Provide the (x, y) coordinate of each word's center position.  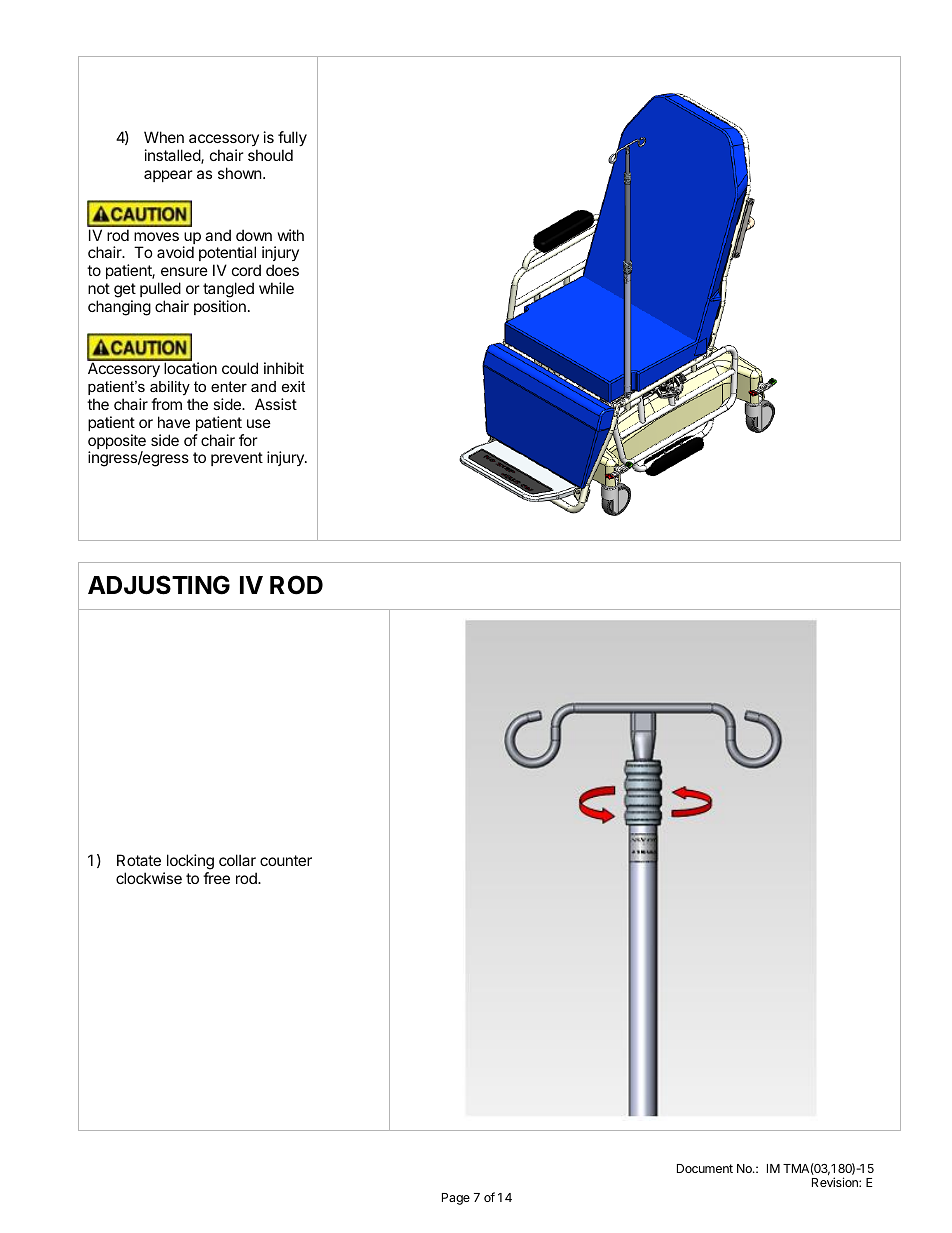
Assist (276, 404)
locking (190, 862)
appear (168, 176)
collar (237, 860)
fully (292, 138)
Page (456, 1199)
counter (286, 860)
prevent (237, 459)
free (216, 878)
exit (293, 386)
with (291, 235)
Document (705, 1168)
